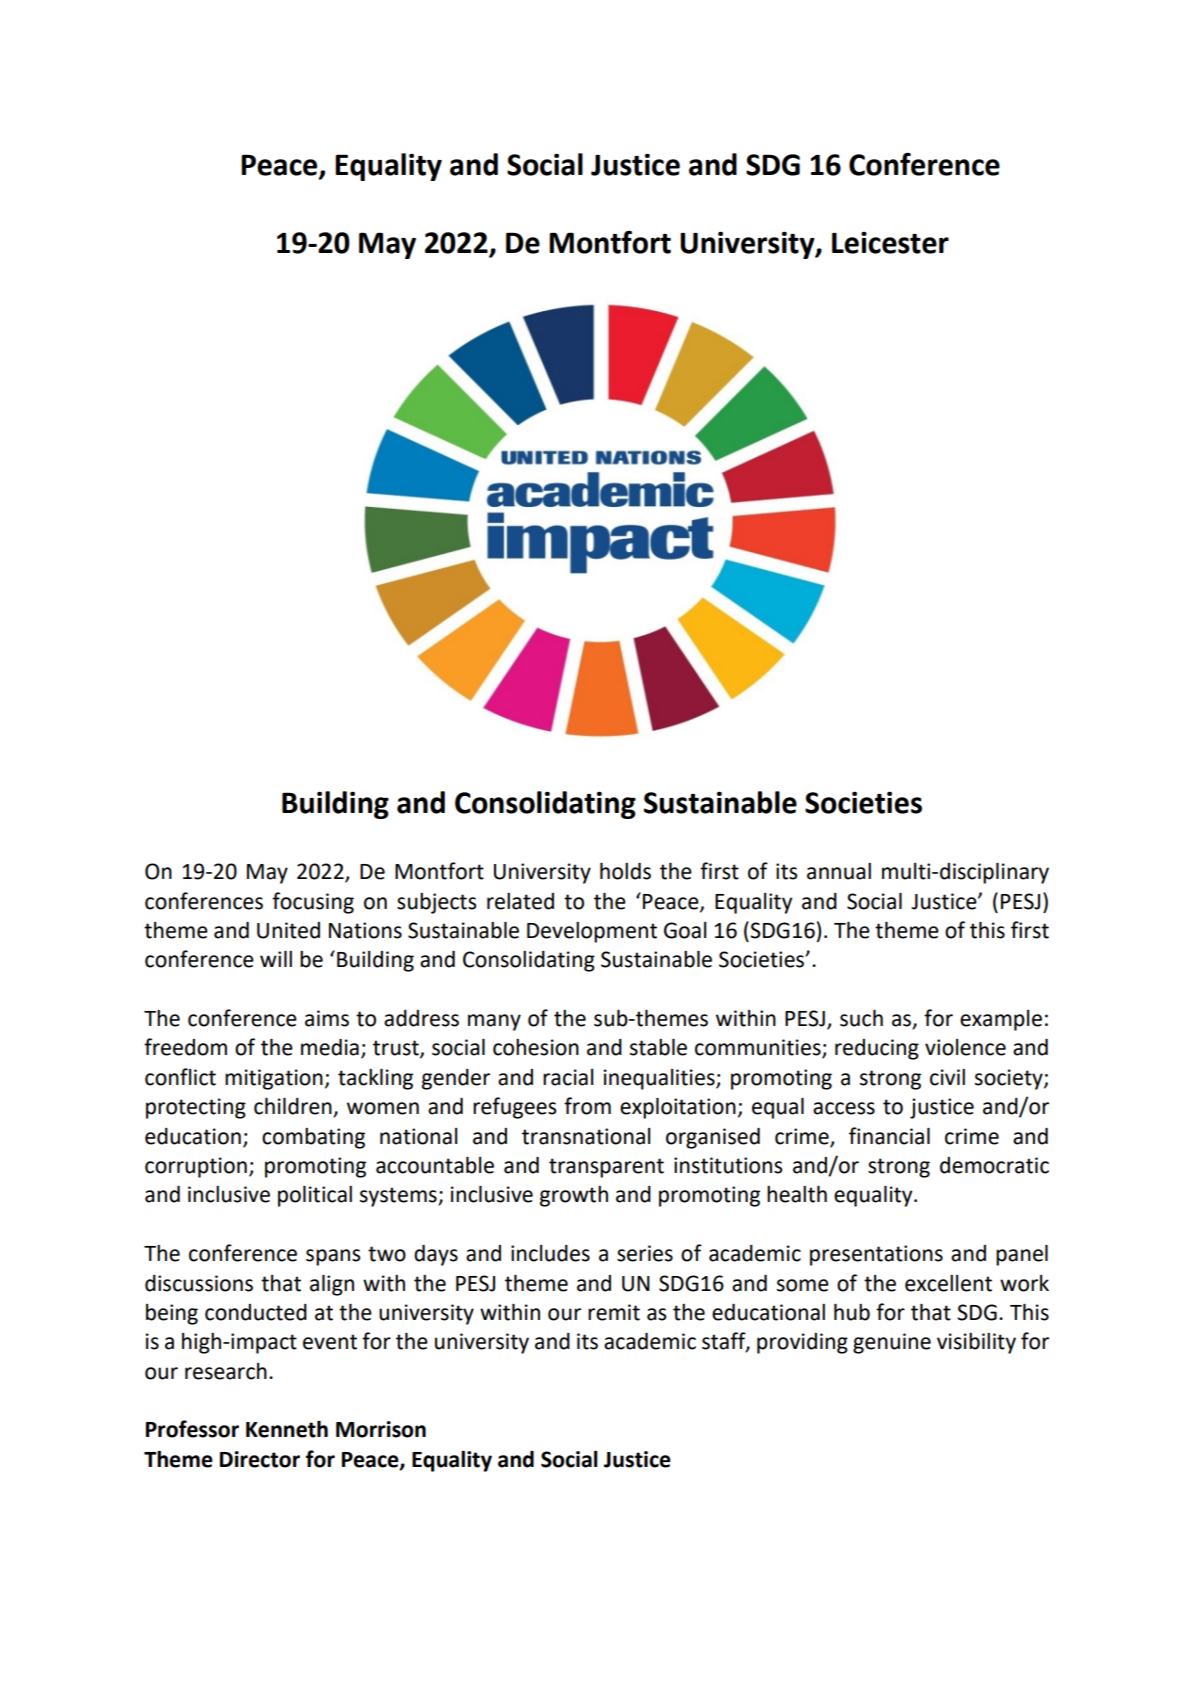 This screenshot has height=1690, width=1194. What do you see at coordinates (614, 1312) in the screenshot?
I see `remit` at bounding box center [614, 1312].
